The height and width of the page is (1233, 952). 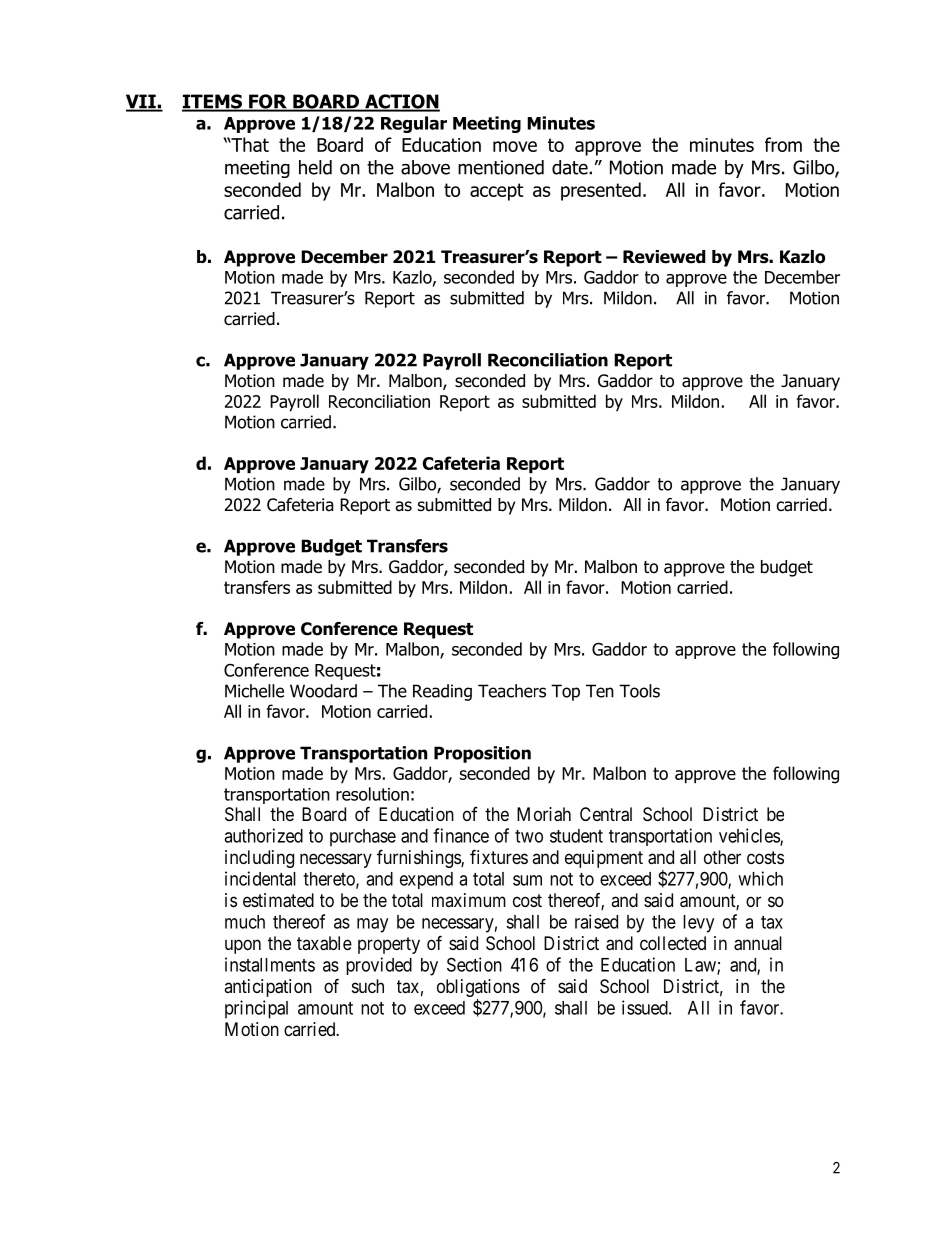 What do you see at coordinates (515, 146) in the page?
I see `move` at bounding box center [515, 146].
